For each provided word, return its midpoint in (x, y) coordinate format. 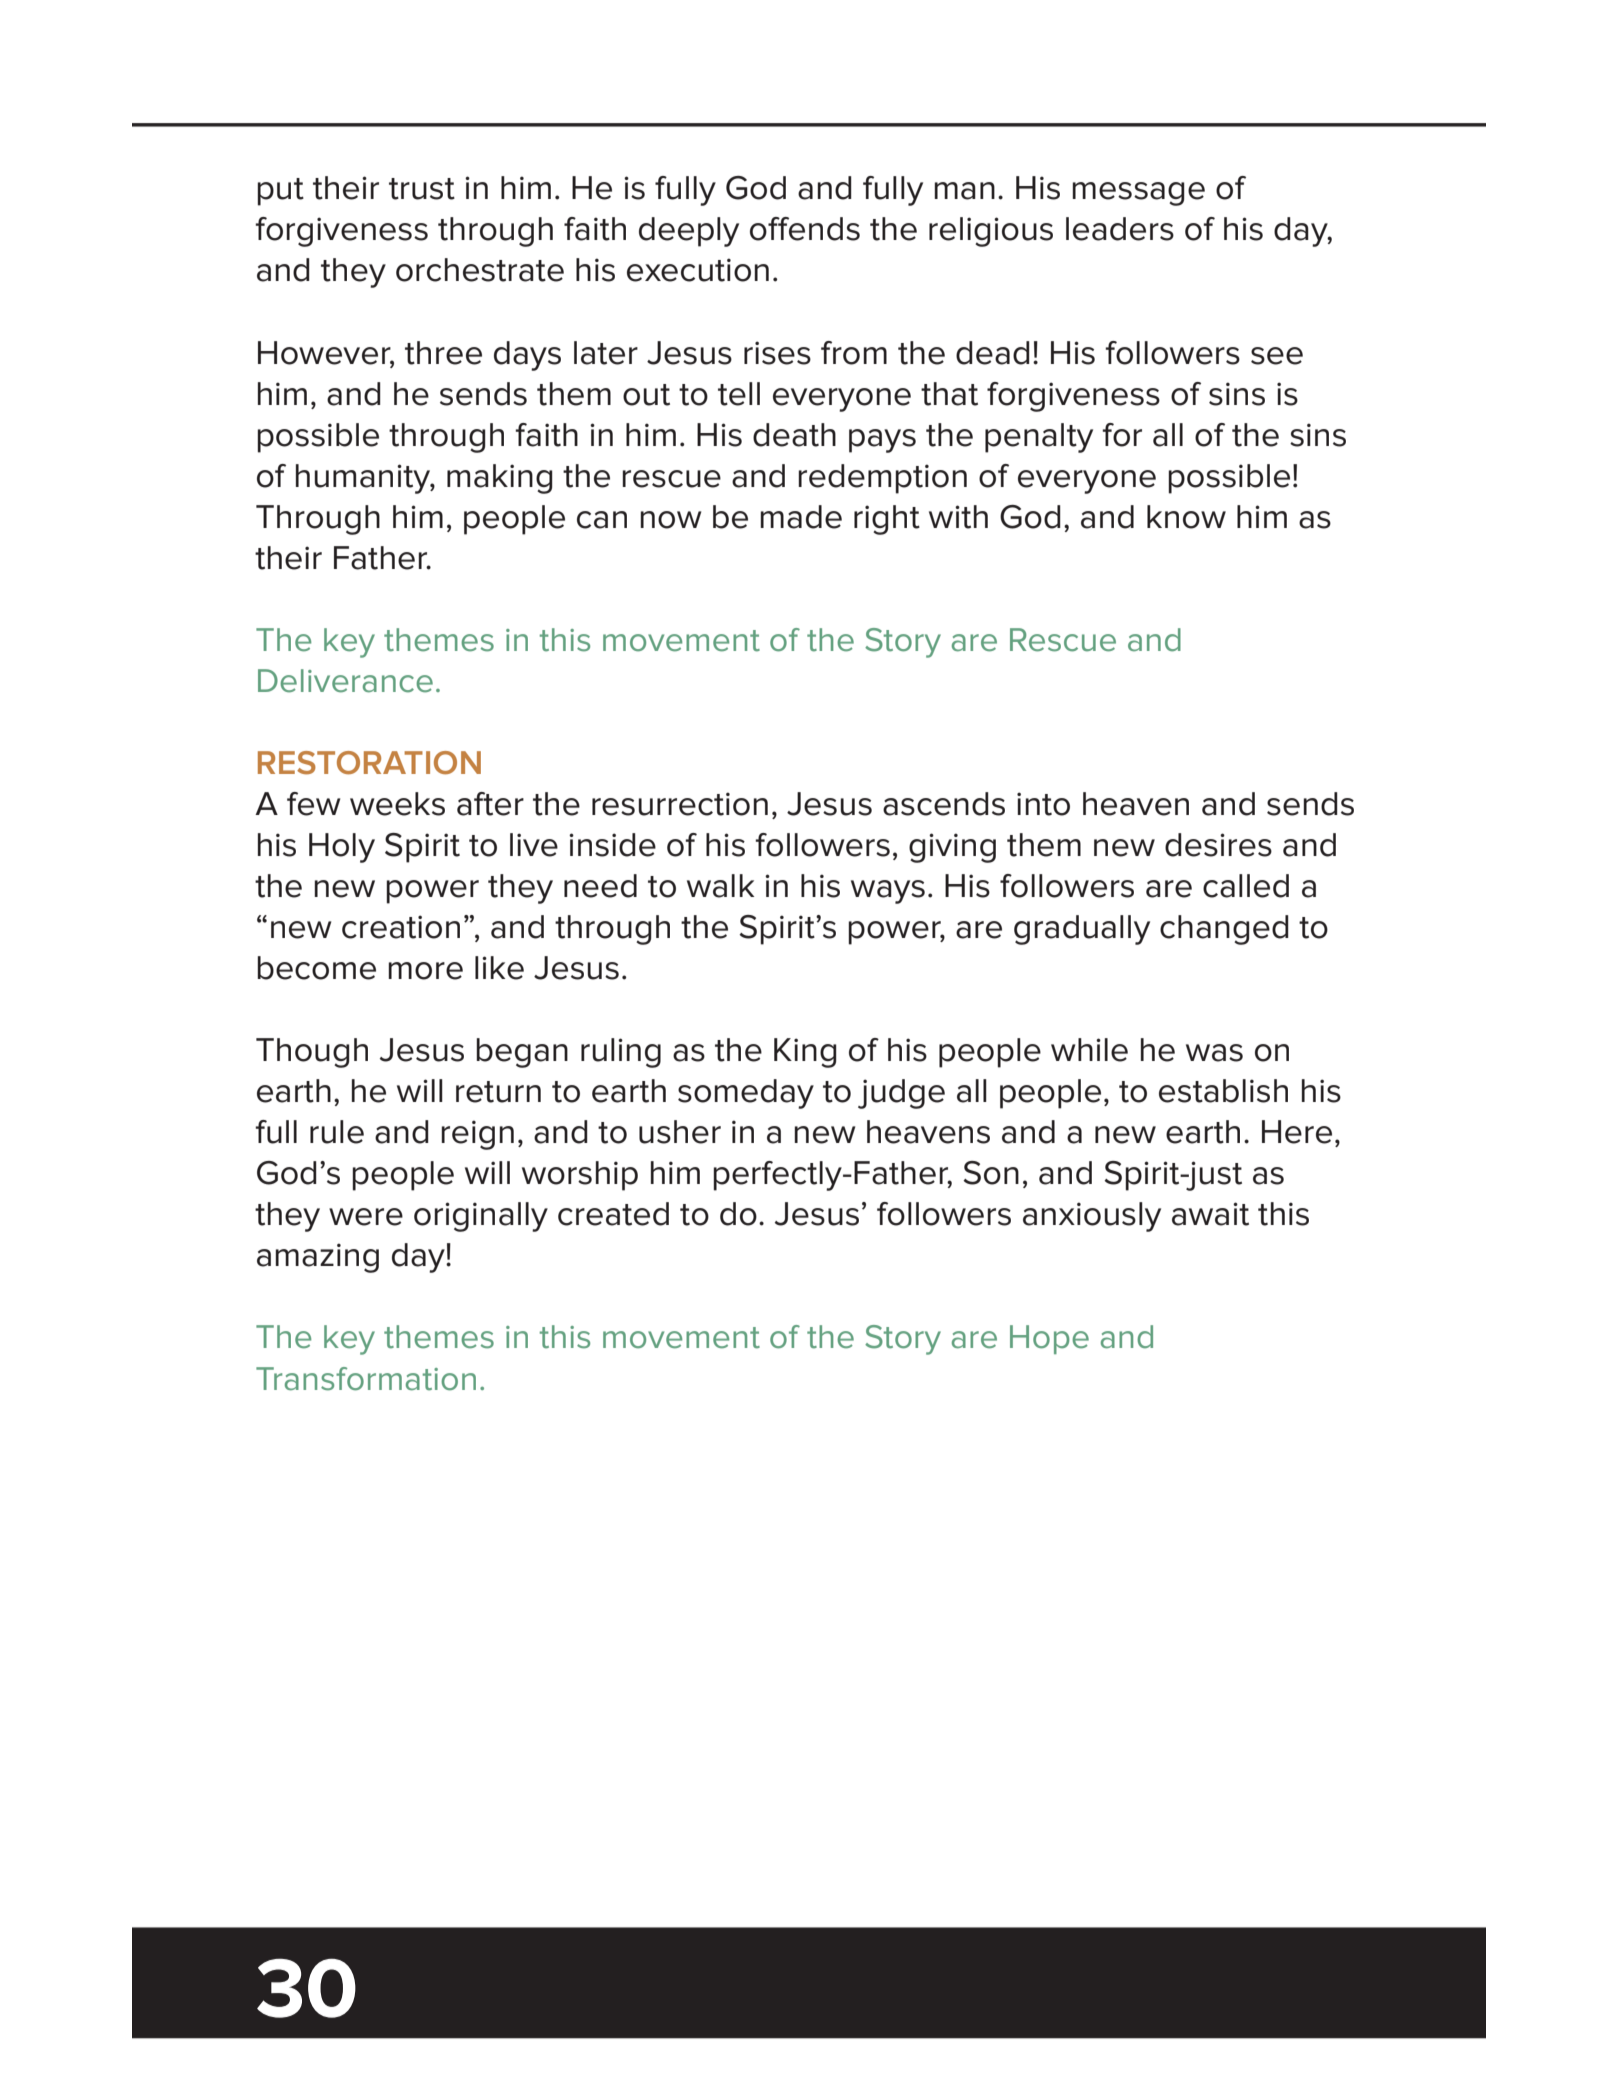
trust (422, 189)
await (1210, 1214)
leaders (1120, 229)
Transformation (366, 1379)
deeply (689, 232)
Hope (1049, 1339)
